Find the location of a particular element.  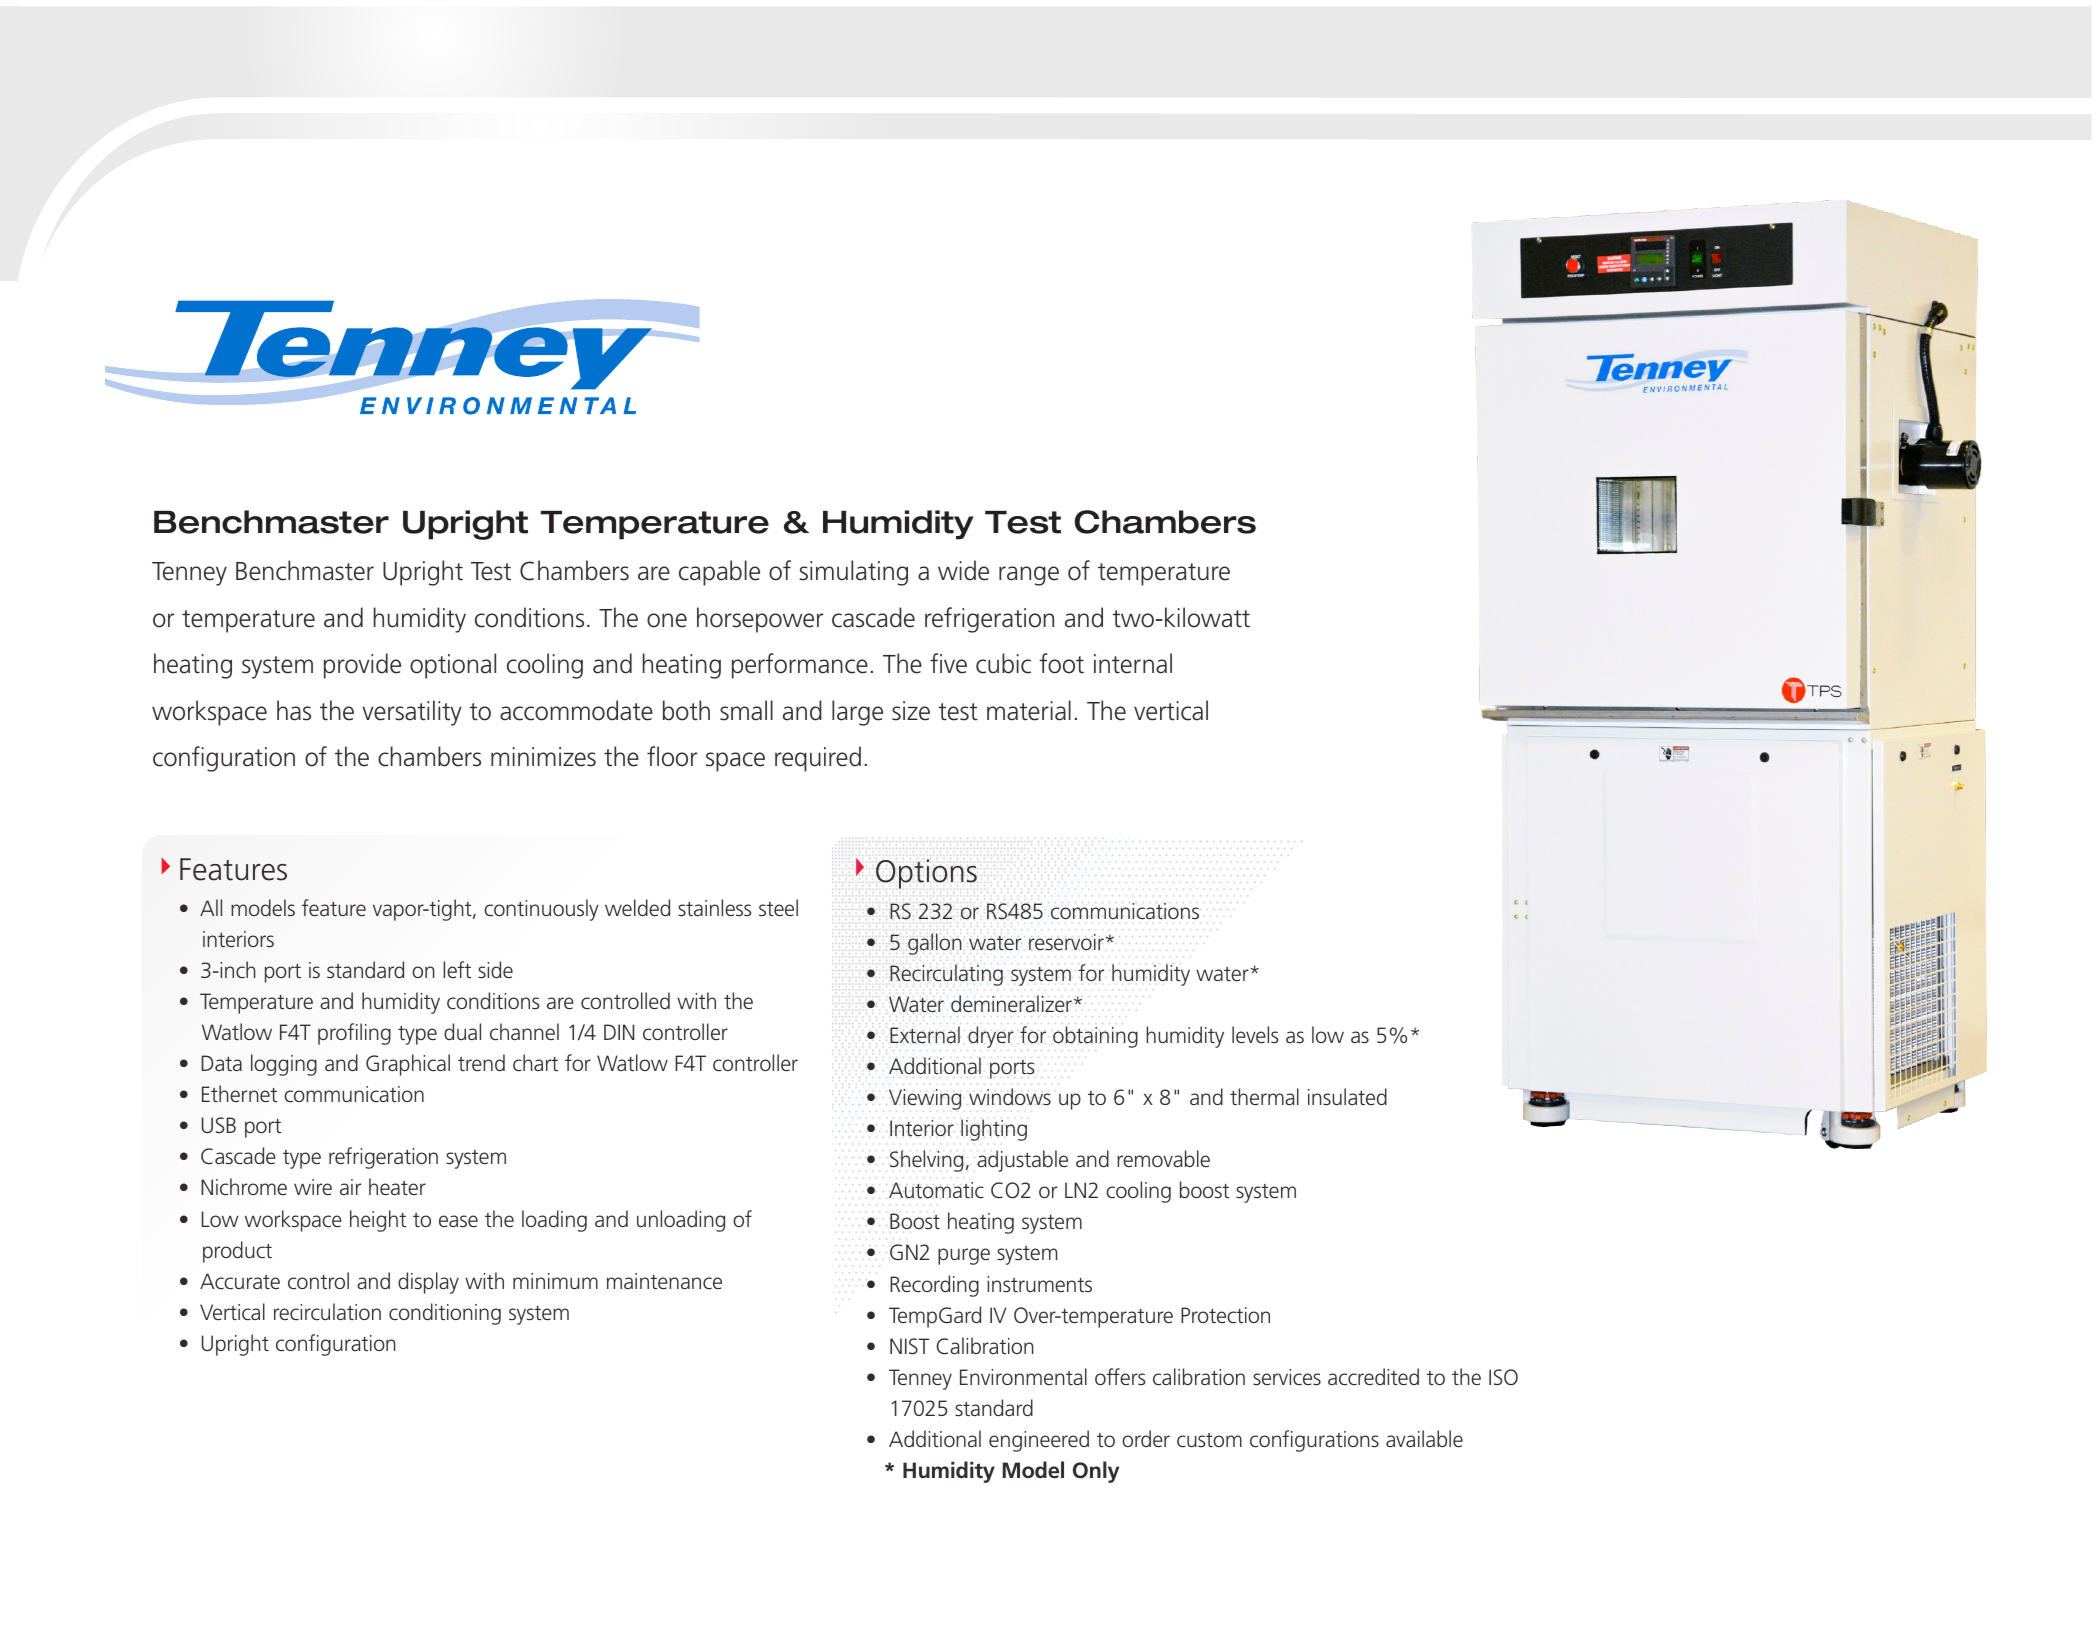

minimizes is located at coordinates (543, 757).
